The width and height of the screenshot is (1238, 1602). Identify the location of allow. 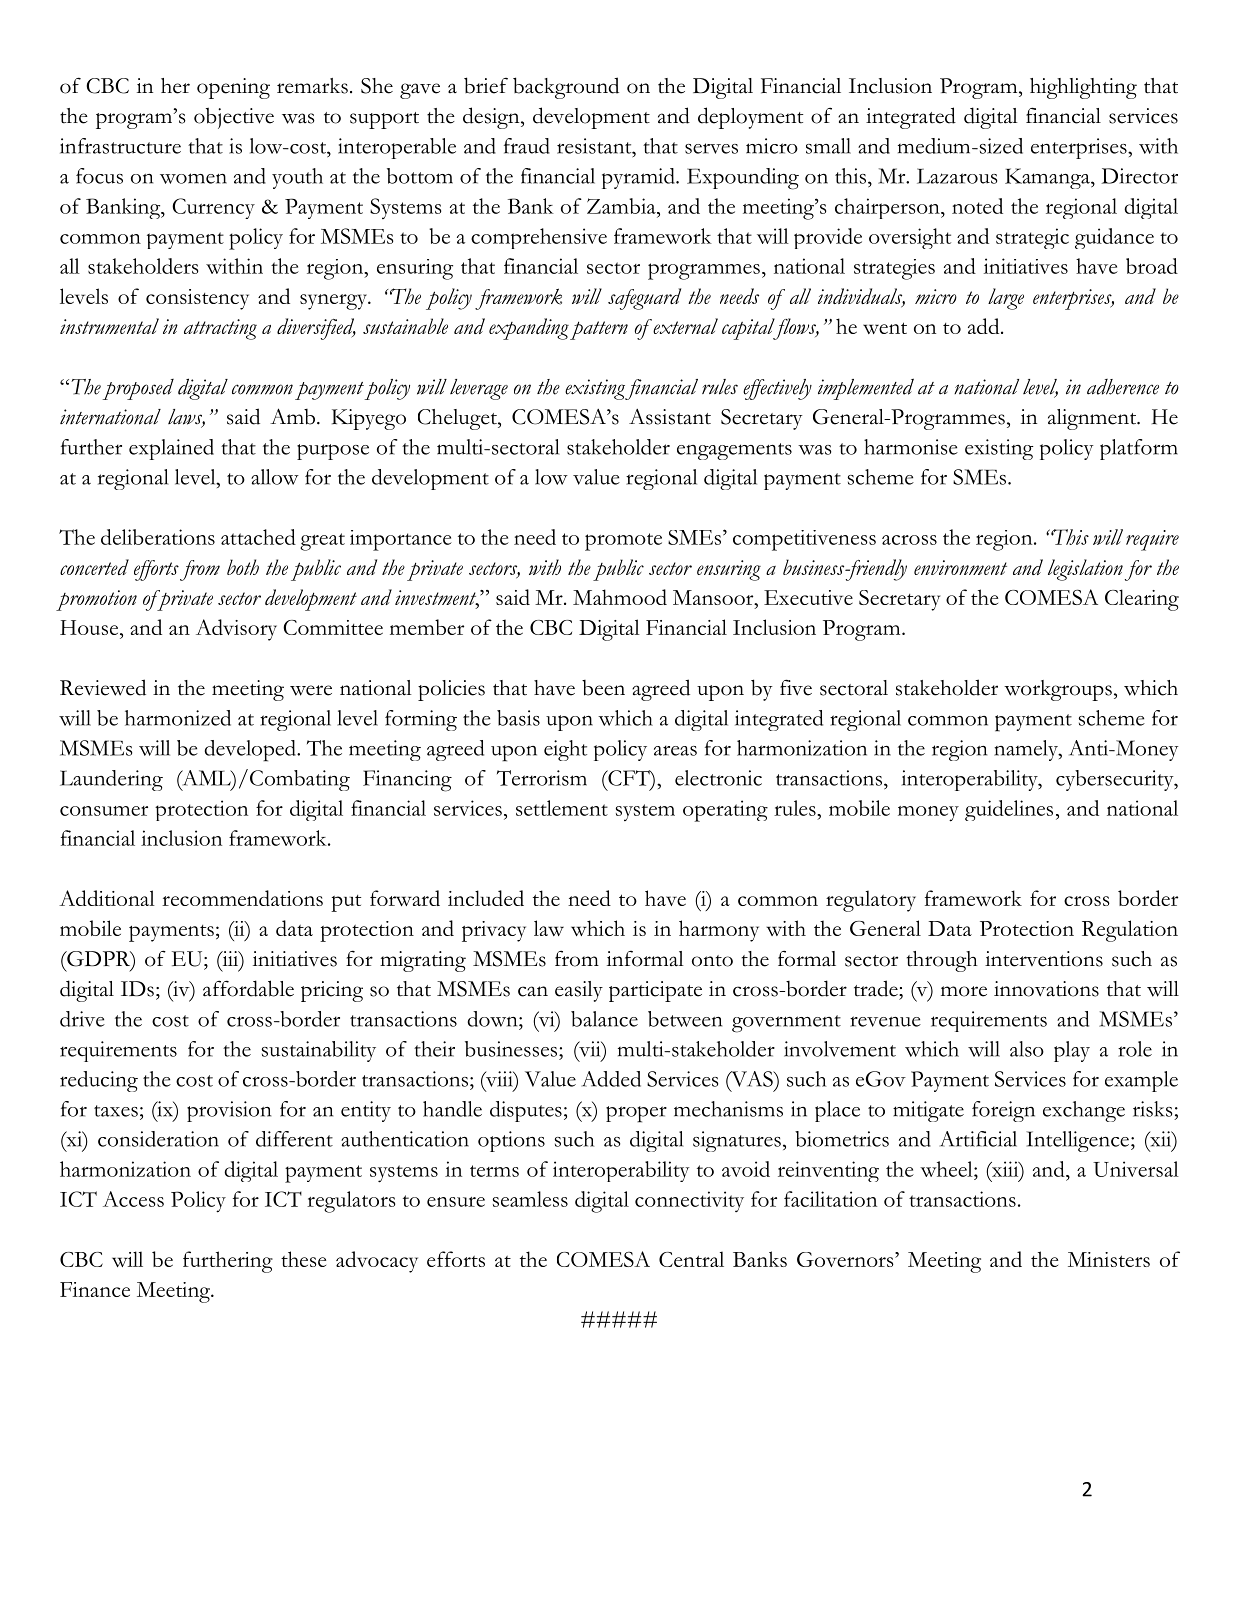
(275, 477).
